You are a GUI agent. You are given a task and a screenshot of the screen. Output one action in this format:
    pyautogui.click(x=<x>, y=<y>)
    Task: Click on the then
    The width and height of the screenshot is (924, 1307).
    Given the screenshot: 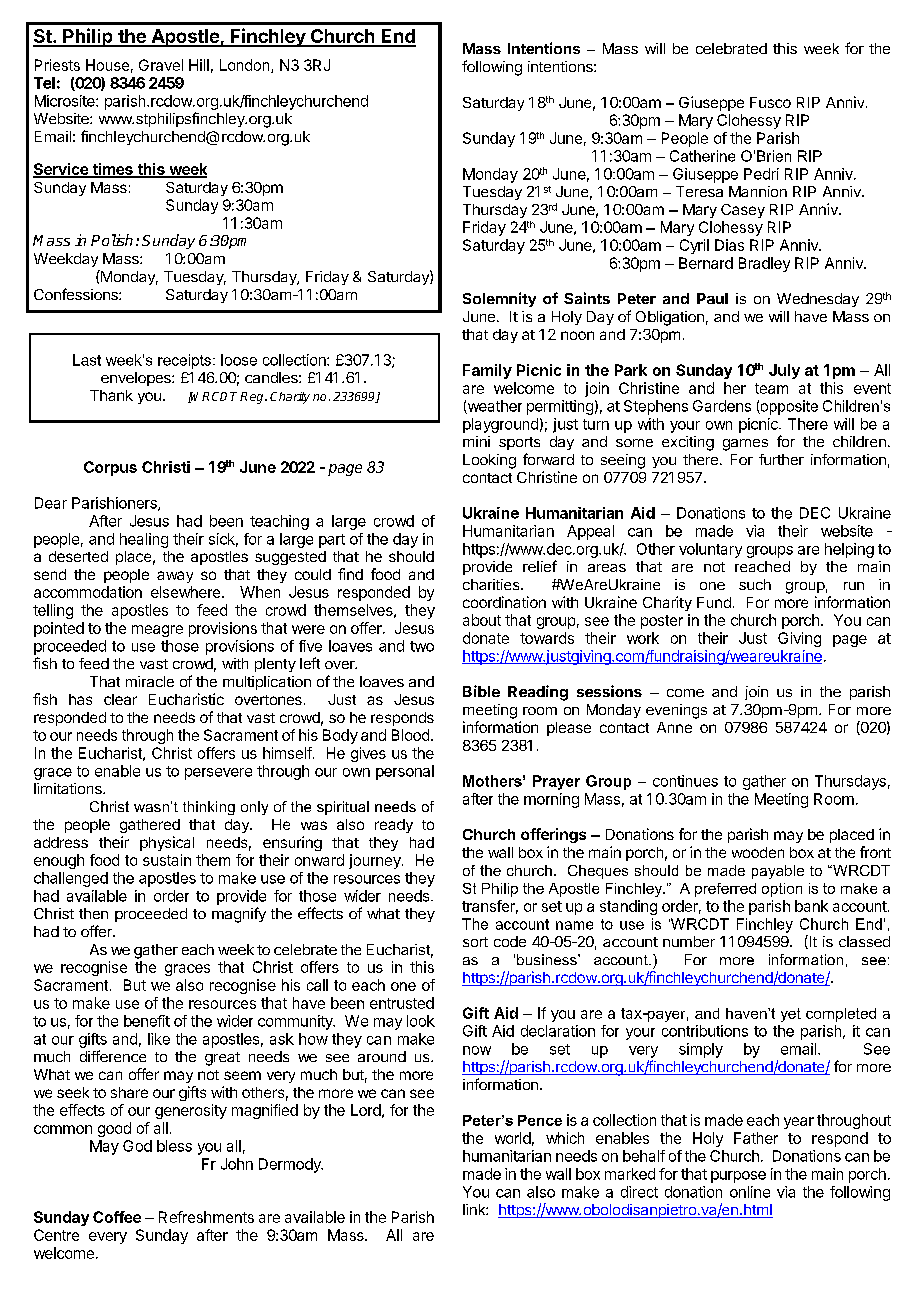 What is the action you would take?
    pyautogui.click(x=93, y=913)
